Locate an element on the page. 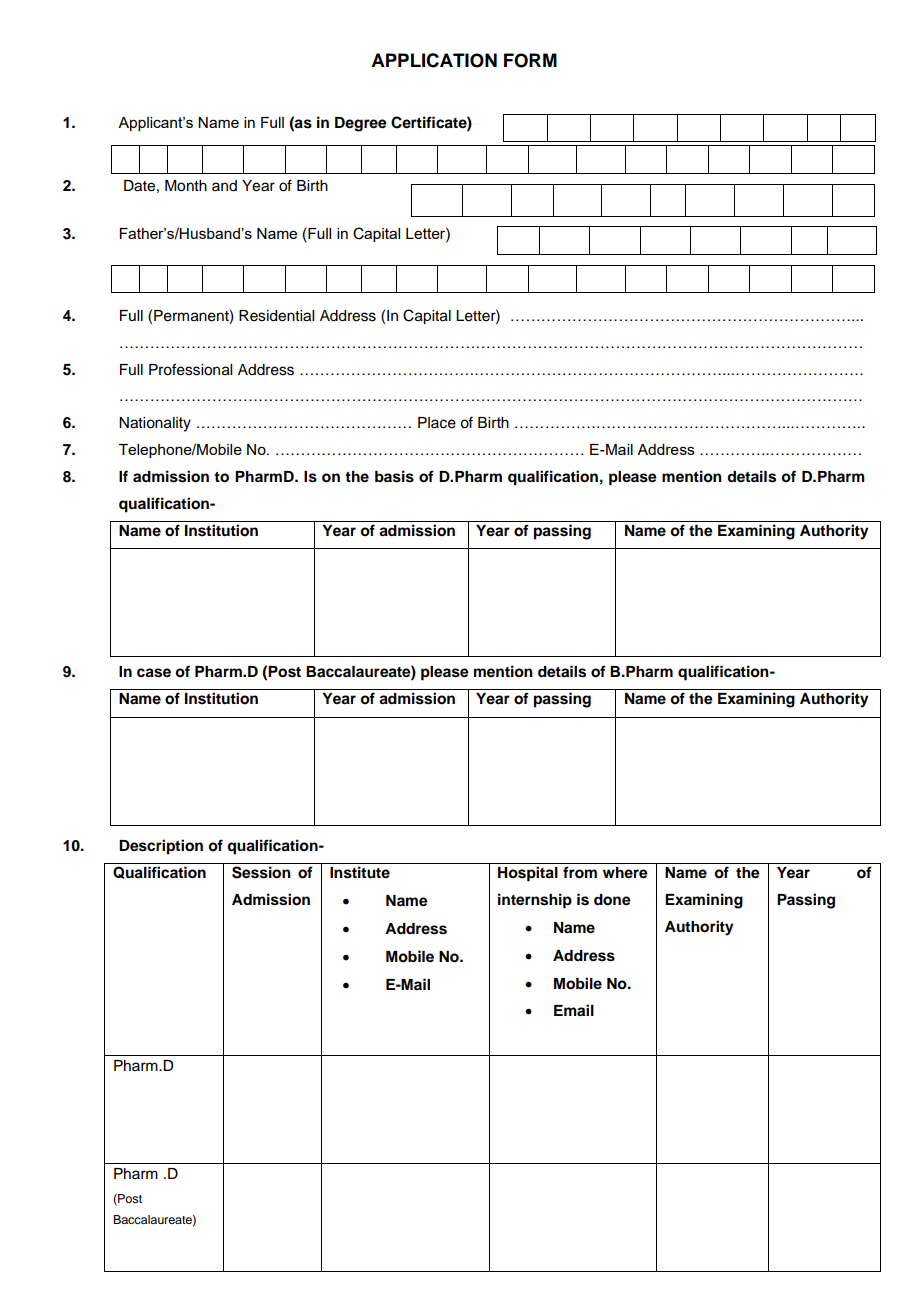  from is located at coordinates (580, 872).
